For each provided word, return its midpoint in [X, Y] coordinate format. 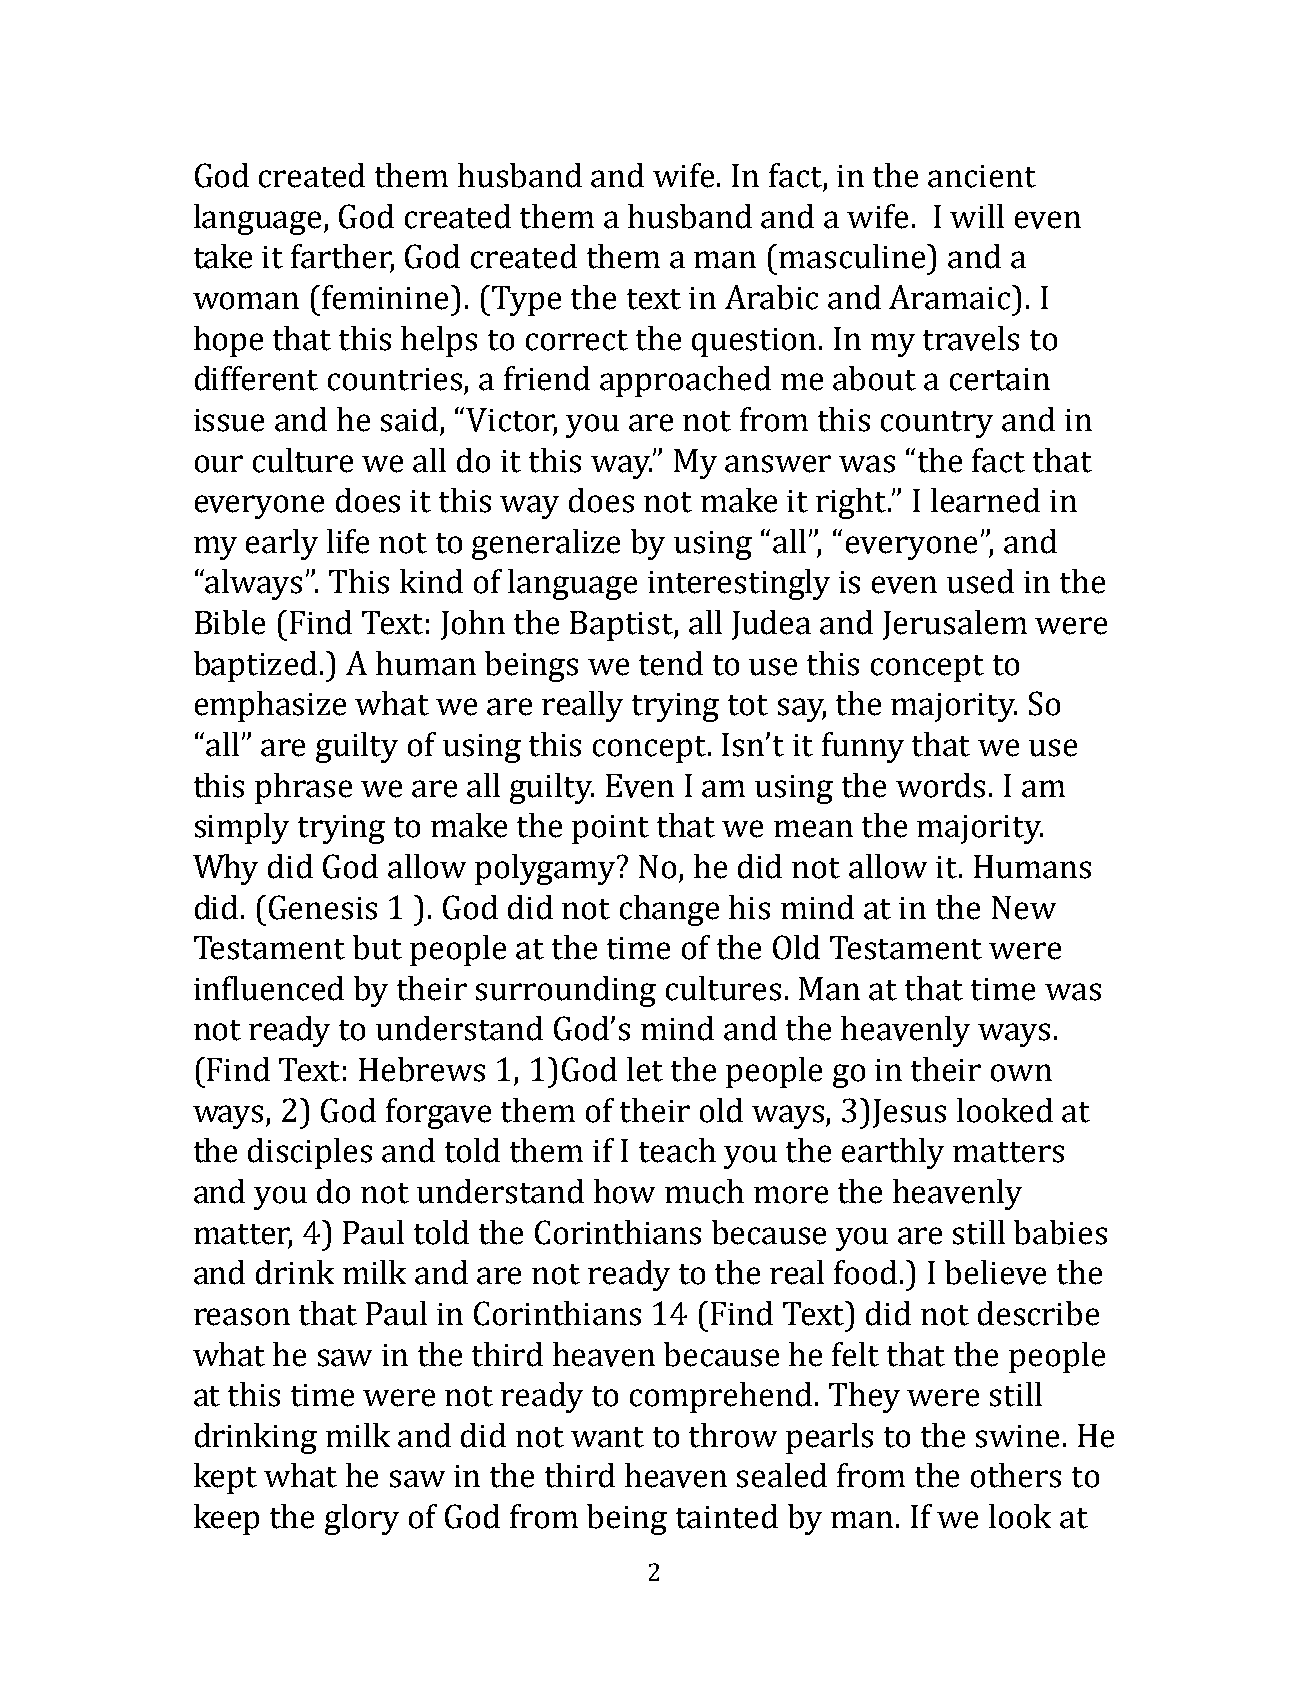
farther [342, 257]
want [607, 1437]
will [977, 216]
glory [362, 1519]
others [1016, 1475]
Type [526, 301]
